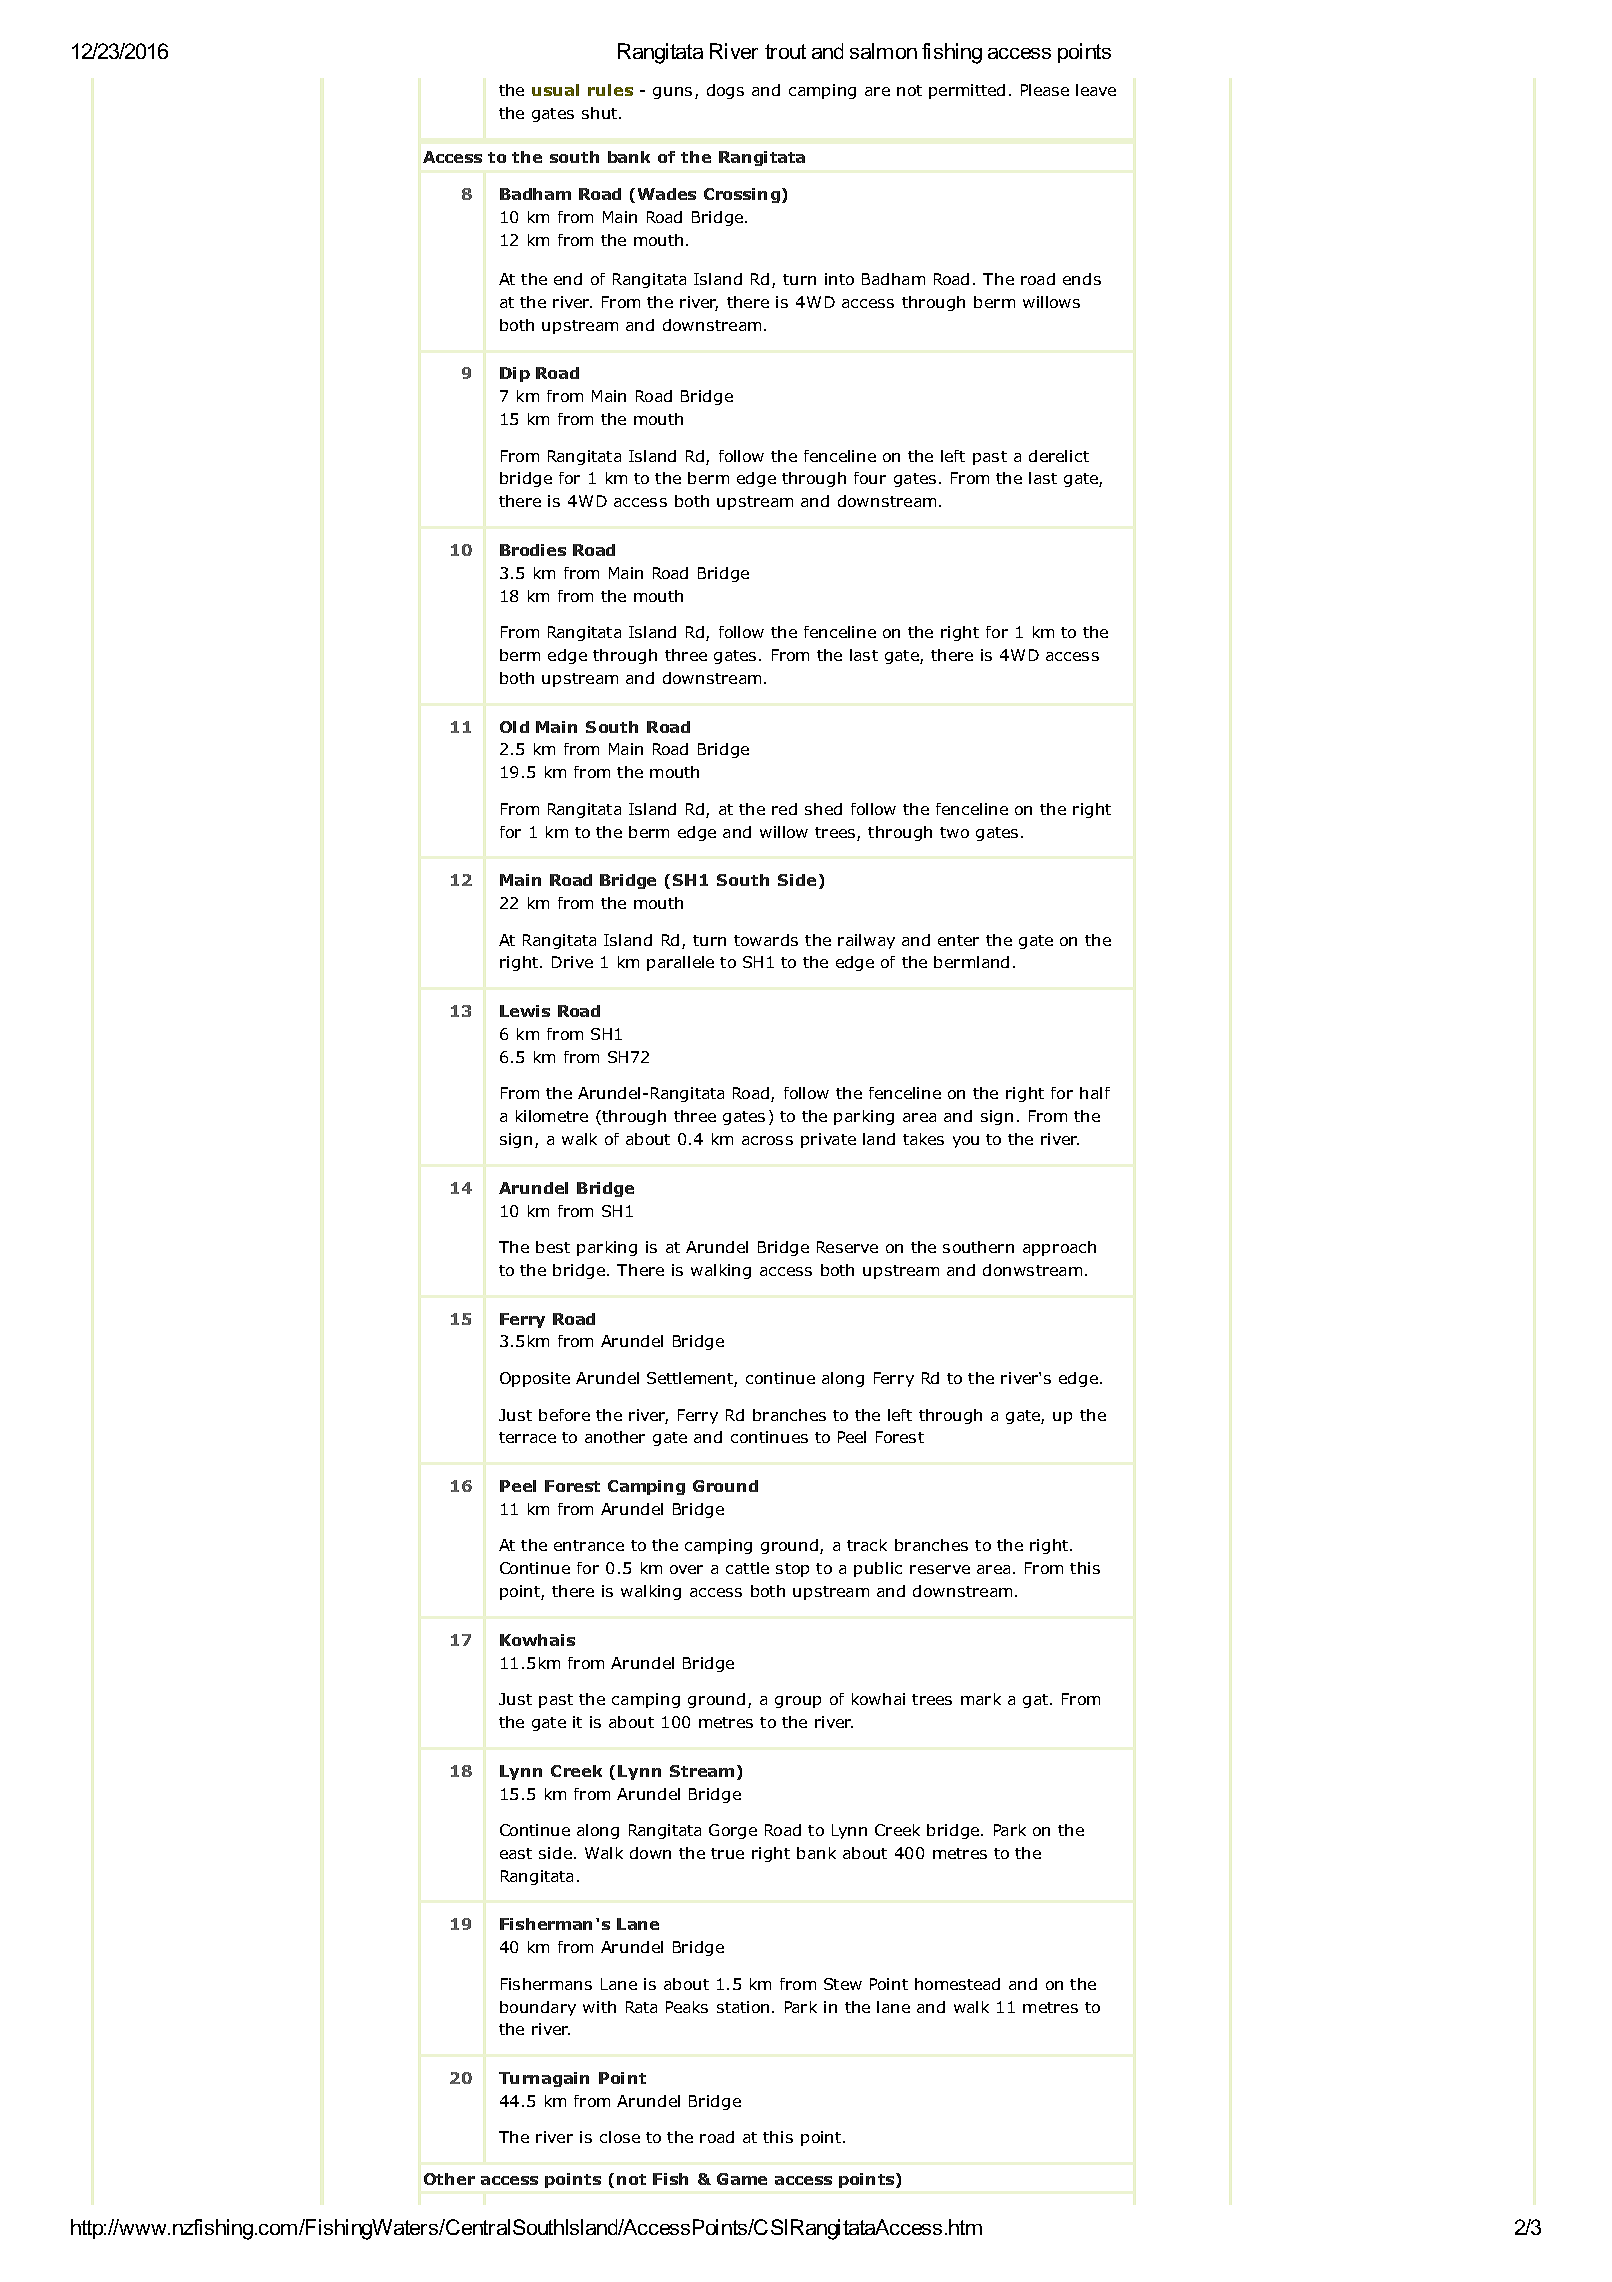 The height and width of the screenshot is (2282, 1612). I want to click on Old, so click(514, 727).
